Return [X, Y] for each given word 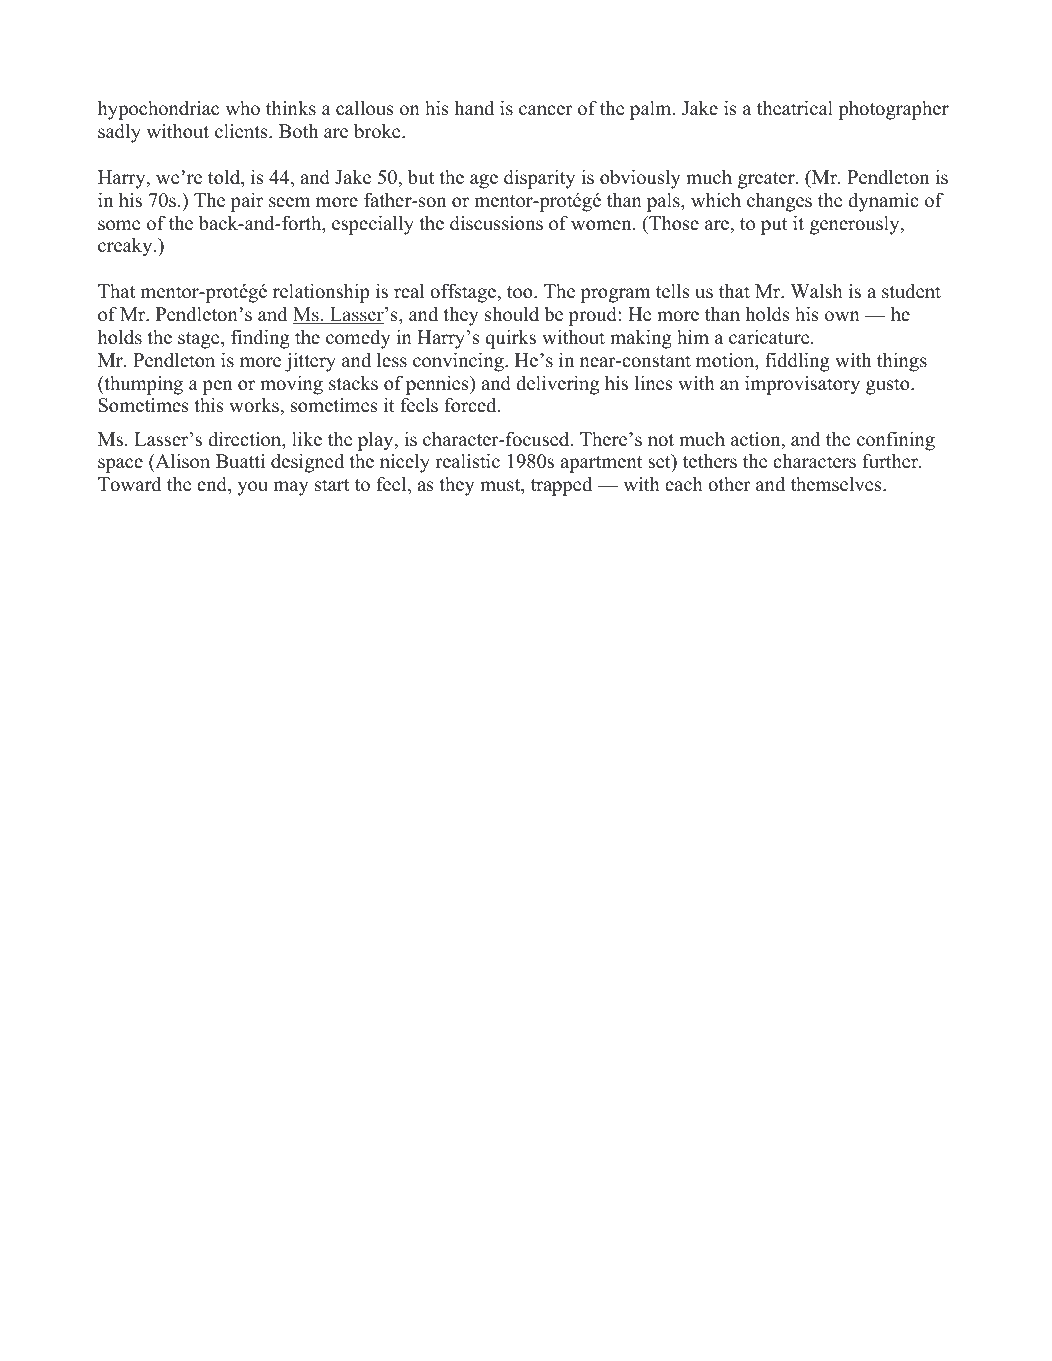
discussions [496, 223]
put [774, 226]
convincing [459, 362]
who [243, 108]
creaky [126, 247]
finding [260, 339]
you [253, 488]
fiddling [797, 362]
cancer [545, 110]
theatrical [795, 108]
